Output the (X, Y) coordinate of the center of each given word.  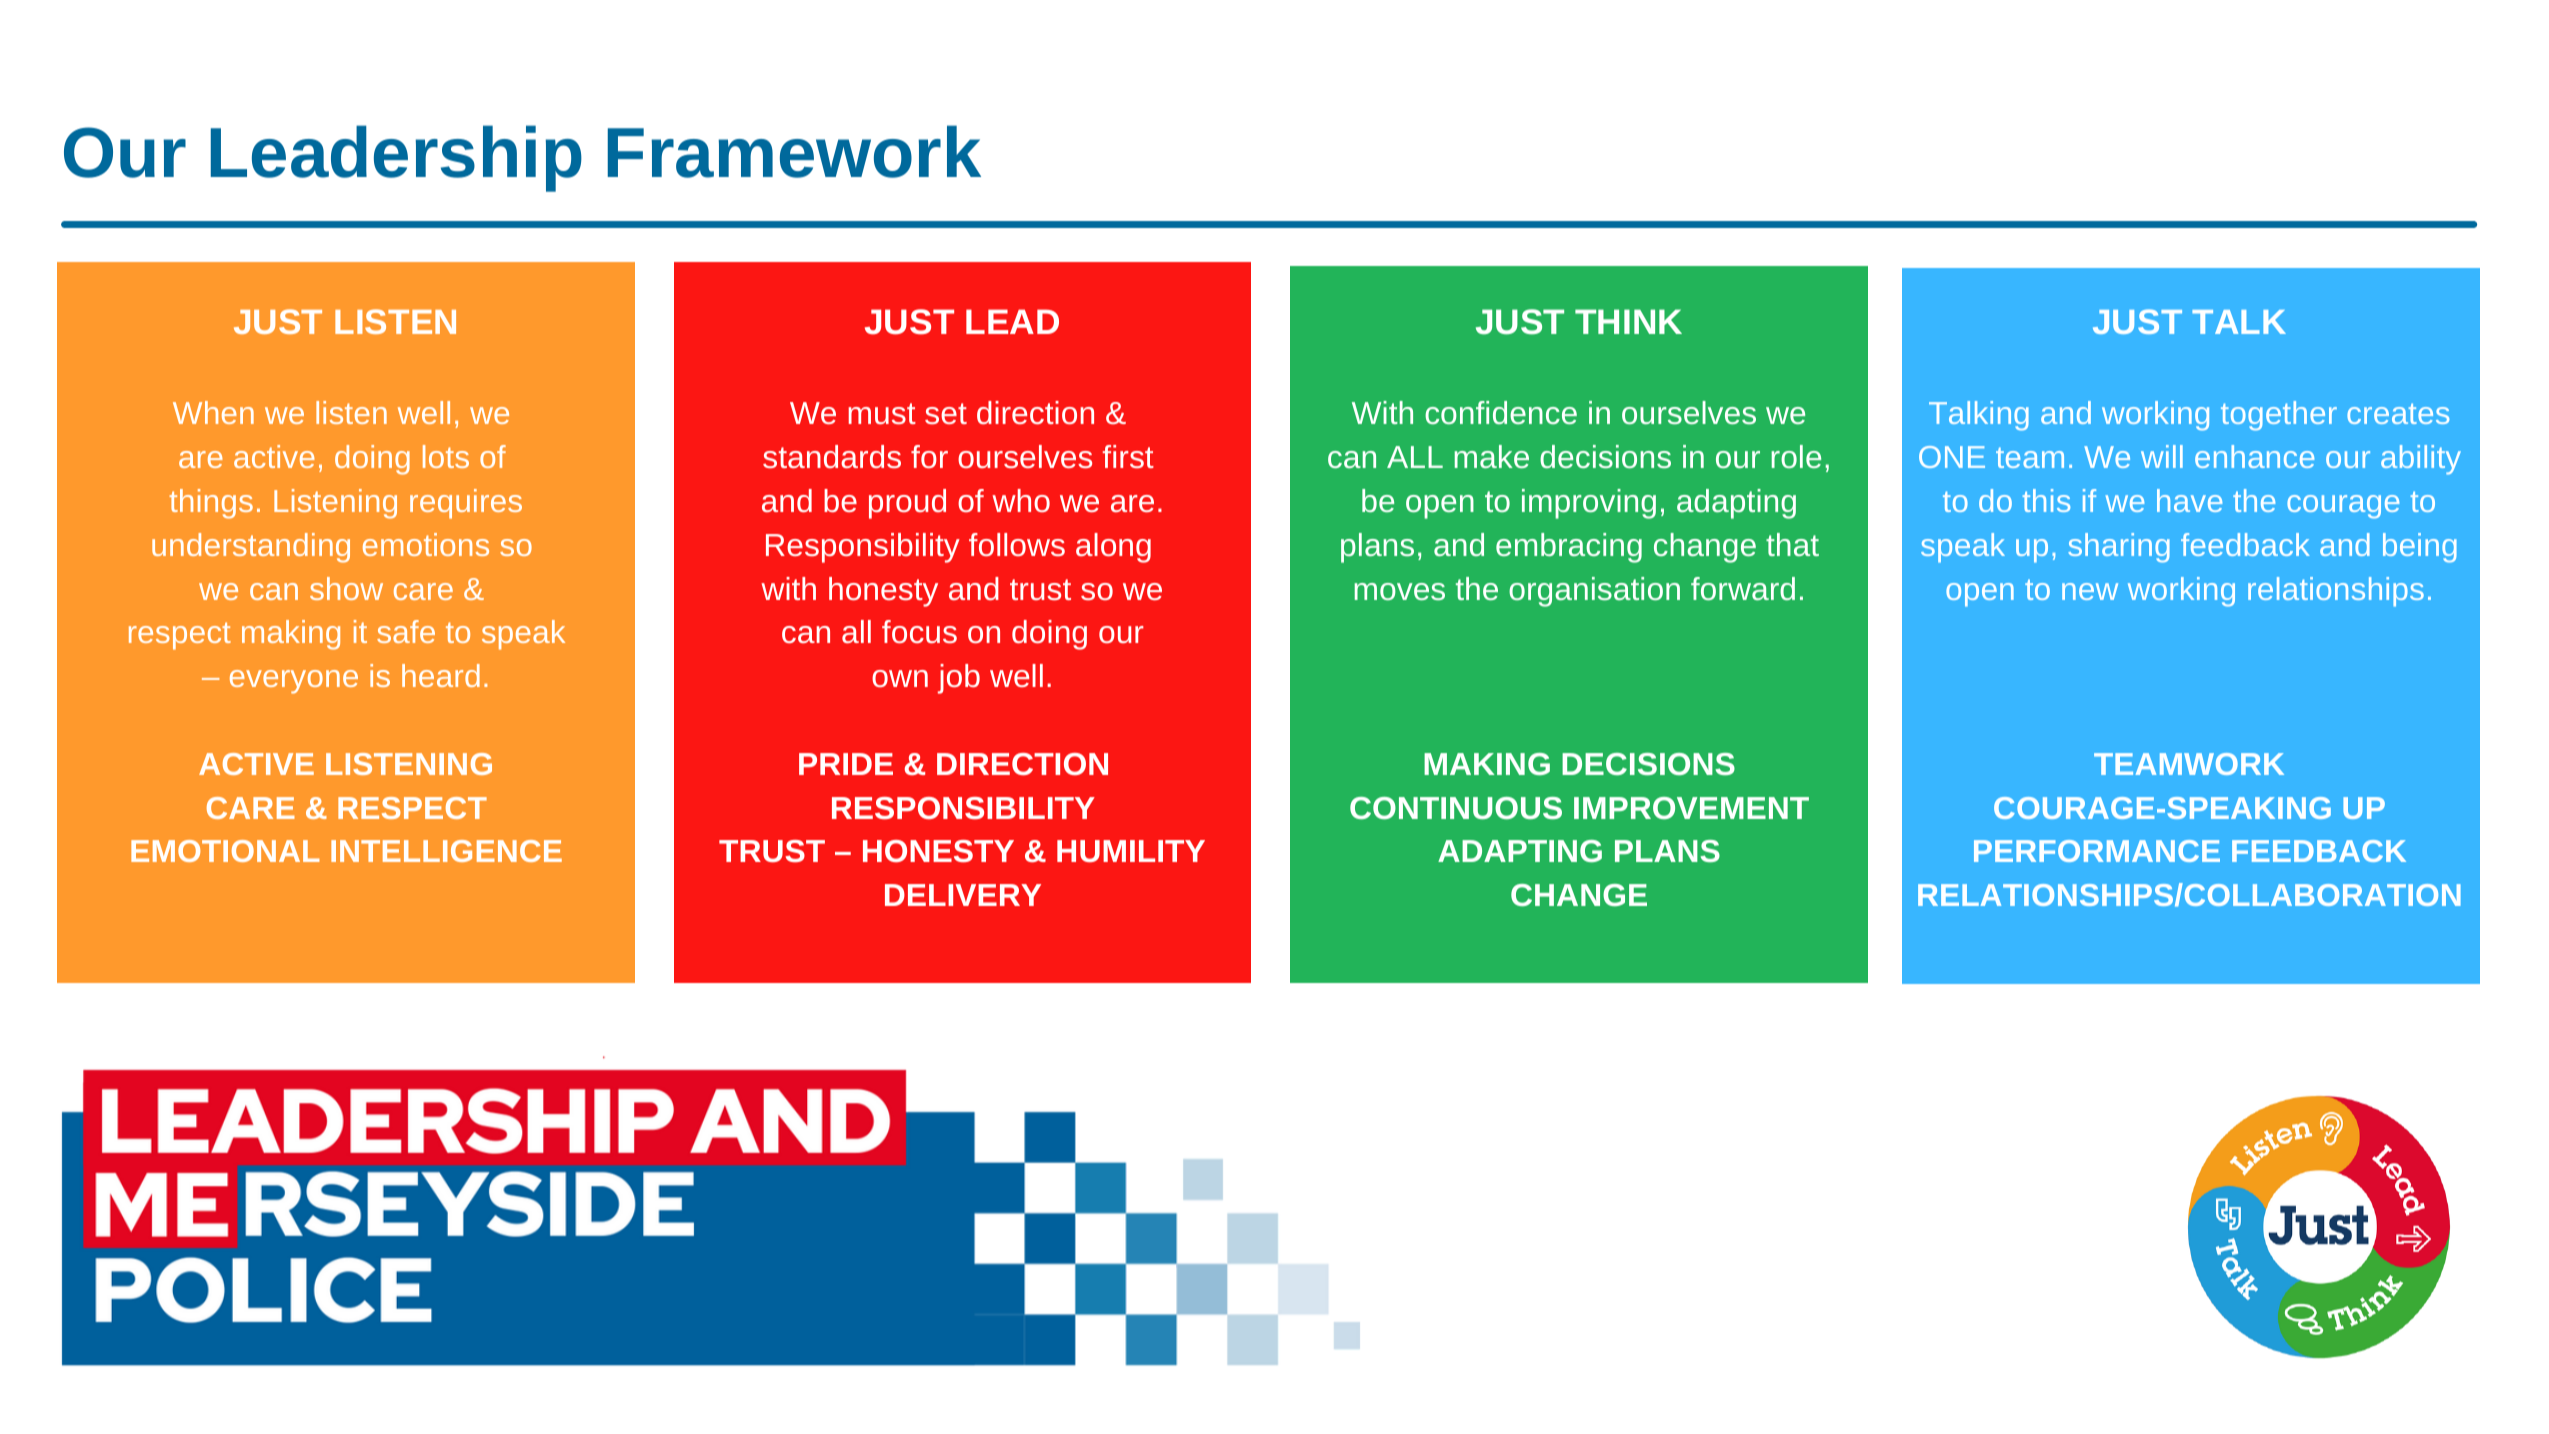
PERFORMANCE (2097, 851)
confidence (1501, 412)
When (213, 412)
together (2279, 416)
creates (2398, 413)
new (2090, 591)
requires (466, 504)
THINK (1628, 321)
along (1113, 548)
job (959, 679)
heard (441, 675)
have (2189, 500)
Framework (794, 151)
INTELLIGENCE (446, 851)
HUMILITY (1131, 851)
